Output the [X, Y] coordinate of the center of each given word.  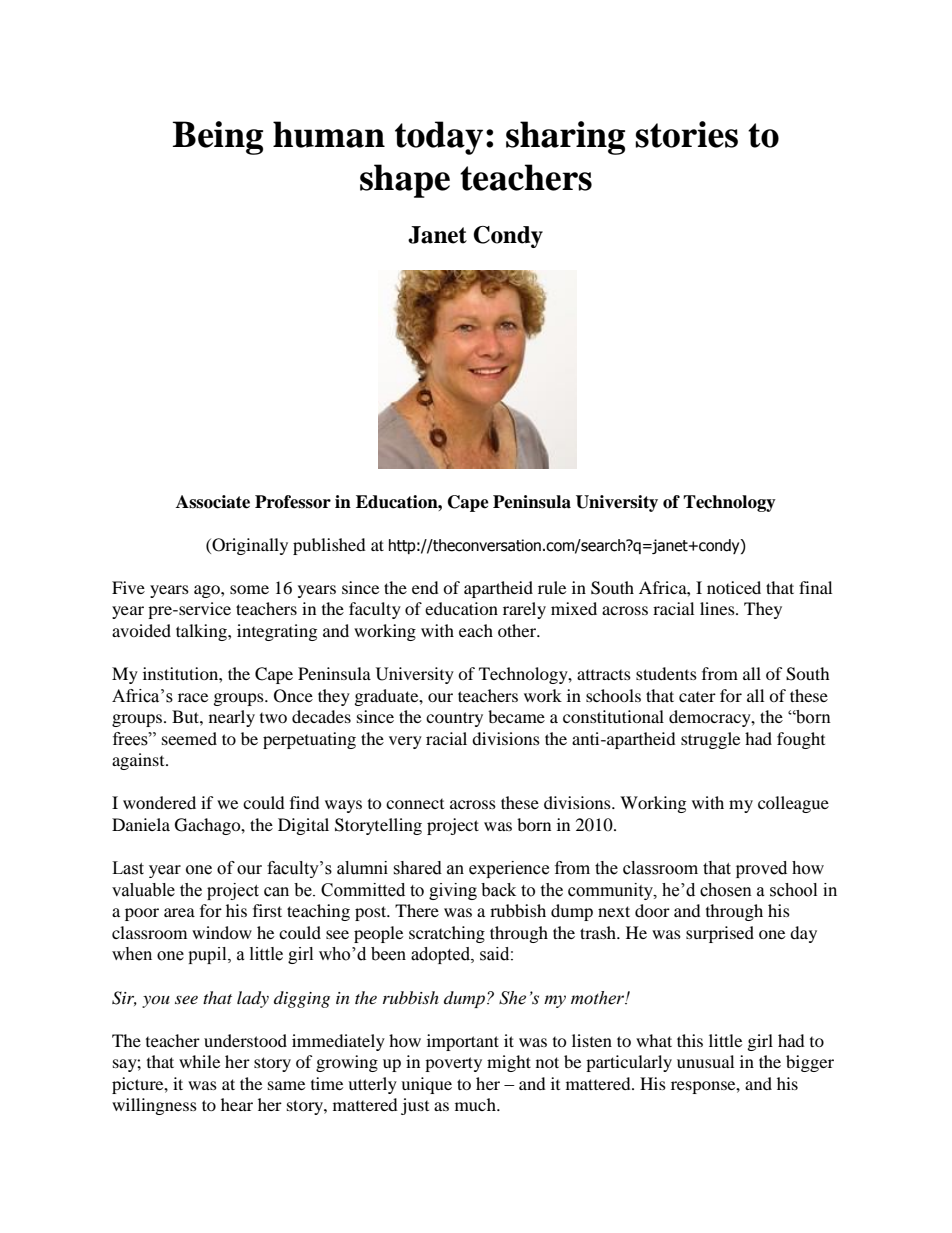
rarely [524, 610]
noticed [734, 587]
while [199, 1061]
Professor [293, 502]
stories [686, 134]
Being [217, 138]
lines [718, 608]
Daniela [141, 824]
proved [761, 869]
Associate [213, 502]
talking [202, 632]
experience [509, 869]
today [439, 138]
